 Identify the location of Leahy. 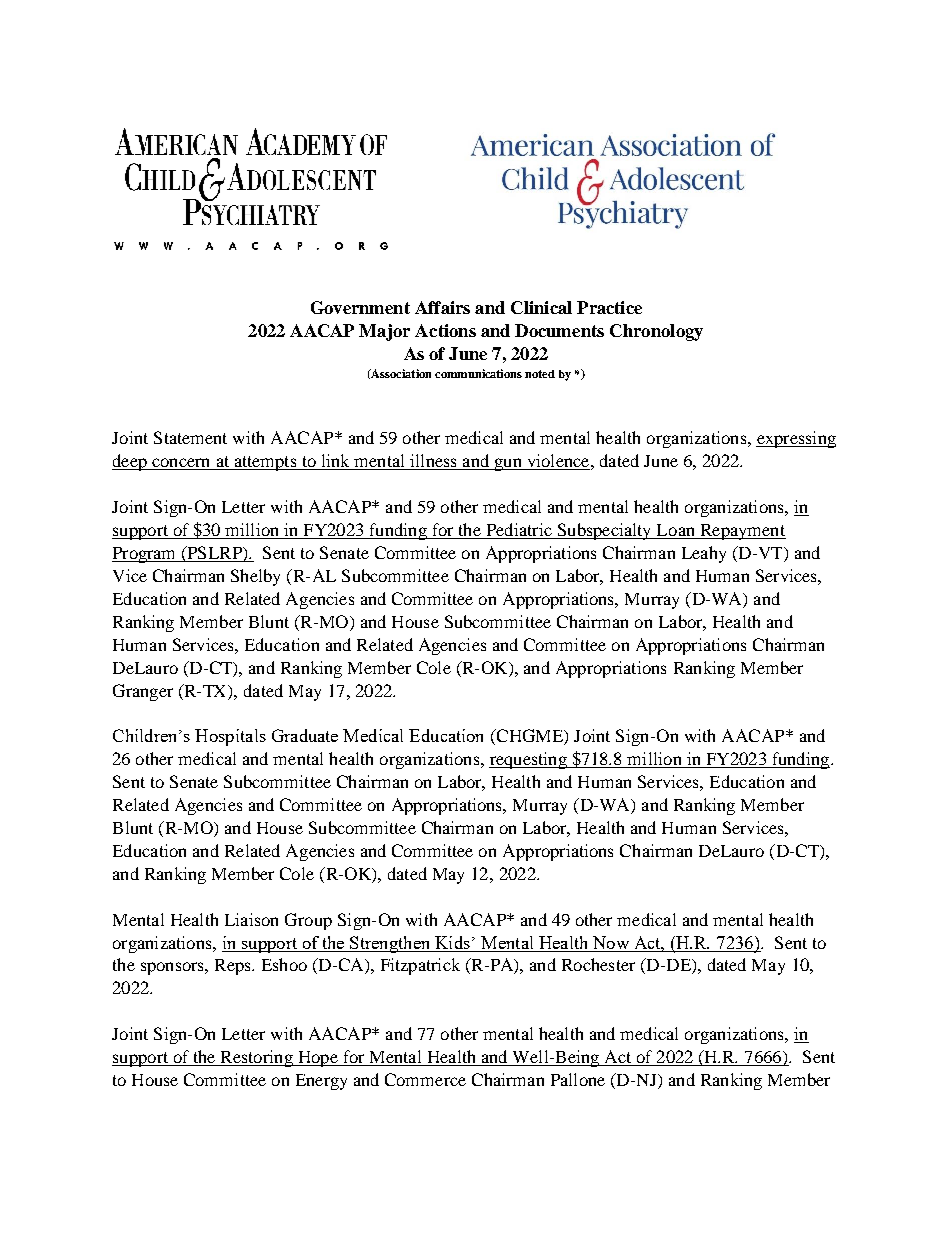
(704, 554).
